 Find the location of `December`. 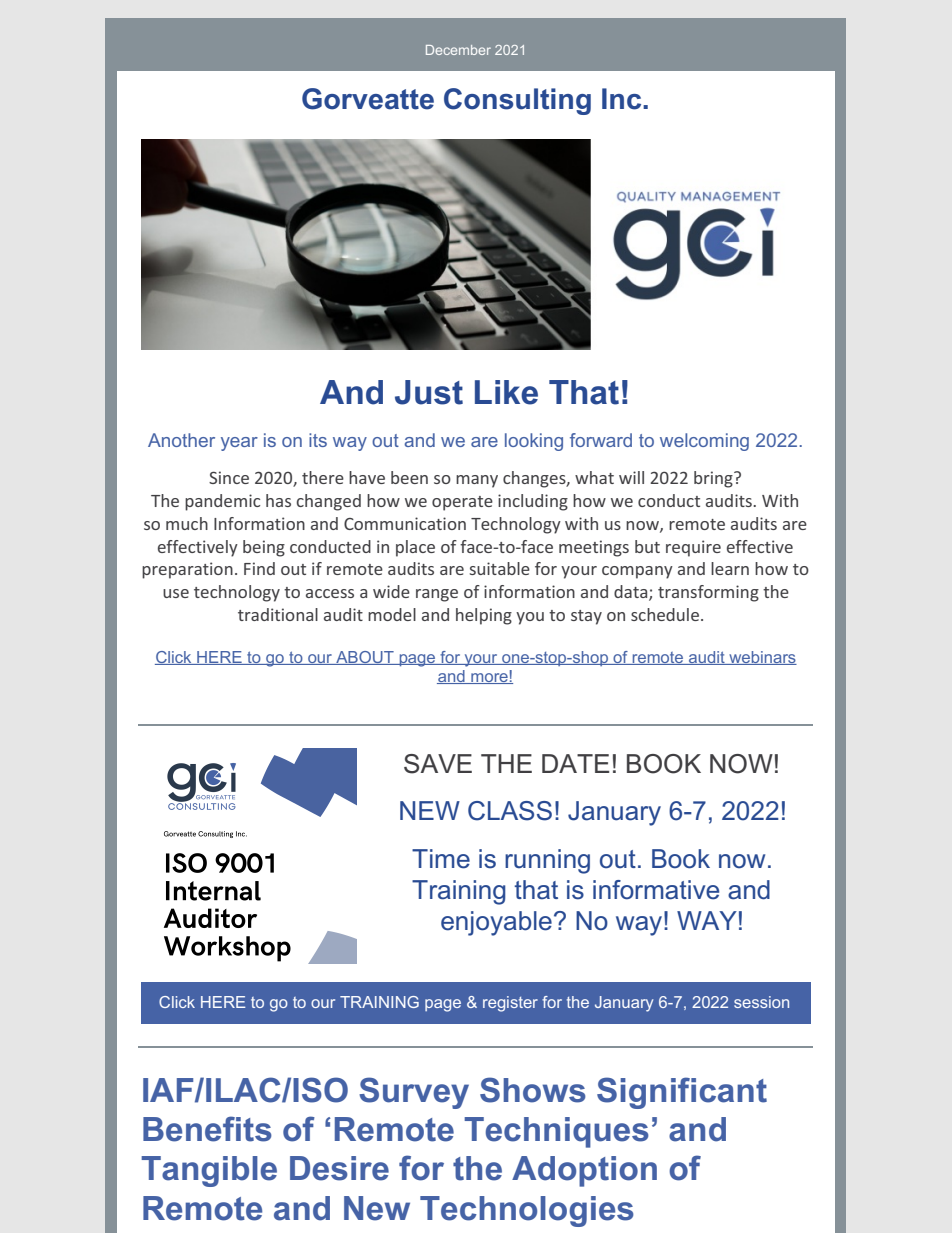

December is located at coordinates (458, 50).
